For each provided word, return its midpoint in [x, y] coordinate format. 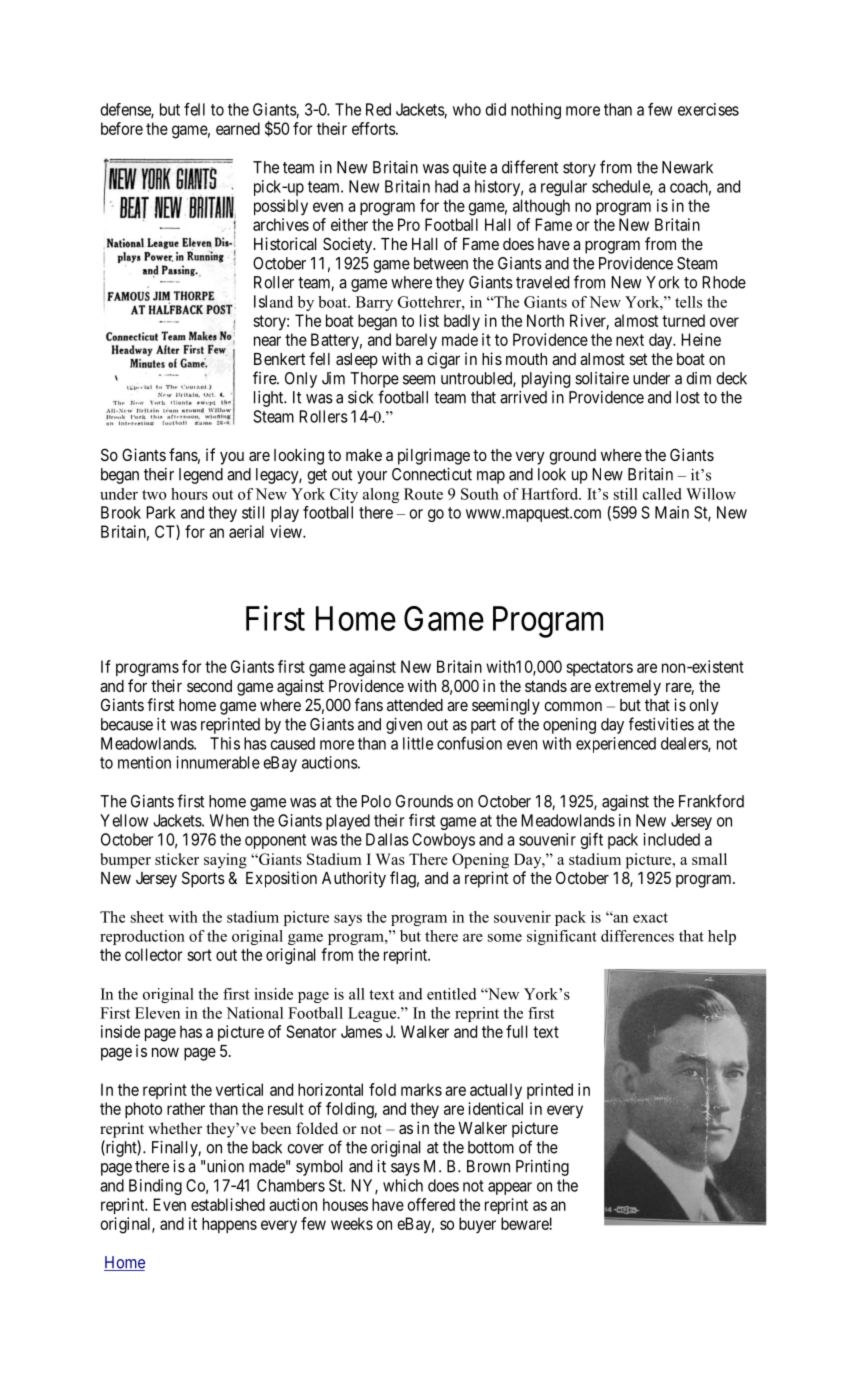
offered [431, 1204]
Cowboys [443, 841]
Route [423, 494]
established [228, 1204]
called [662, 494]
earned [238, 128]
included [672, 839]
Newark [687, 167]
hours [189, 494]
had [446, 186]
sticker [177, 859]
